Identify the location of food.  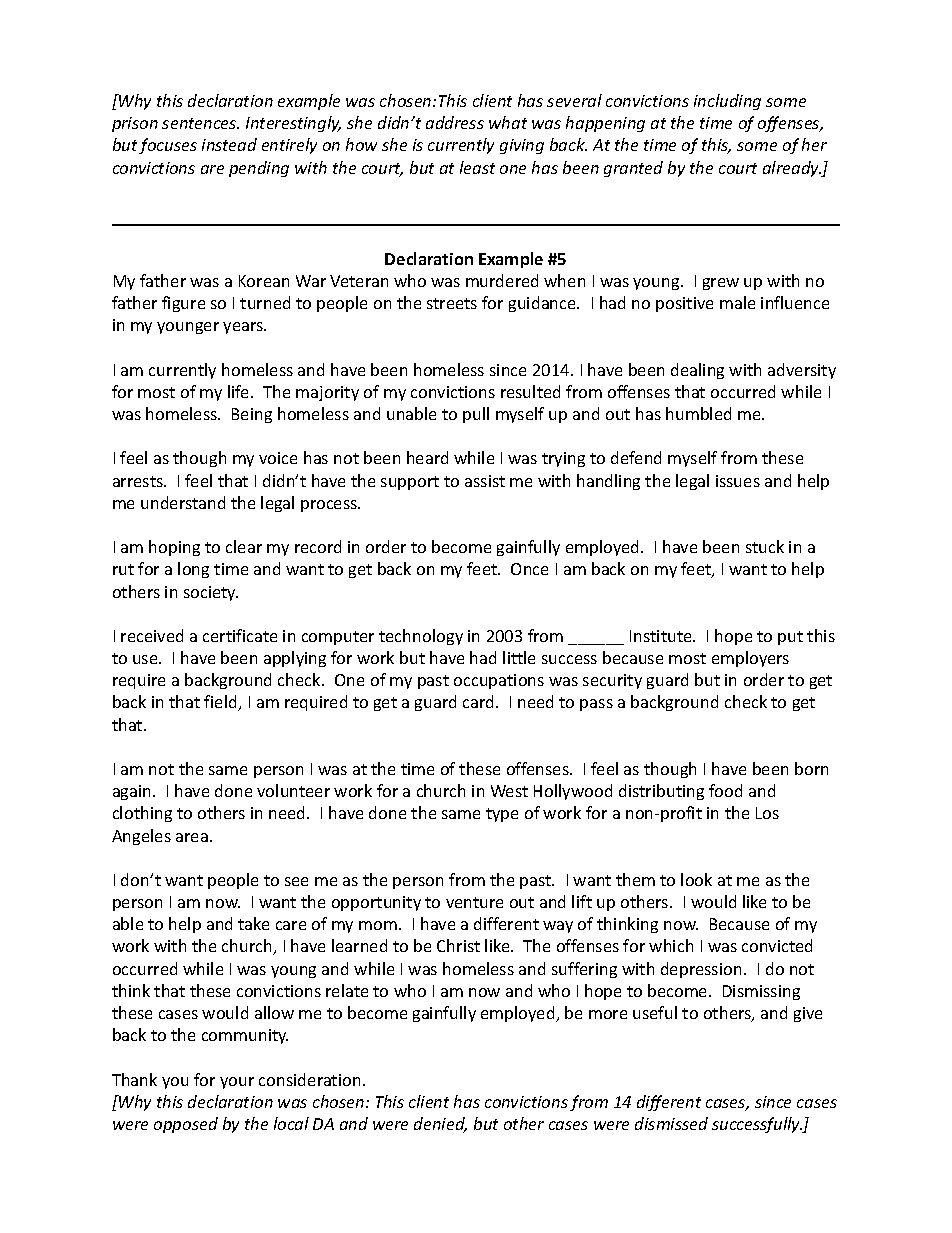
(725, 790).
